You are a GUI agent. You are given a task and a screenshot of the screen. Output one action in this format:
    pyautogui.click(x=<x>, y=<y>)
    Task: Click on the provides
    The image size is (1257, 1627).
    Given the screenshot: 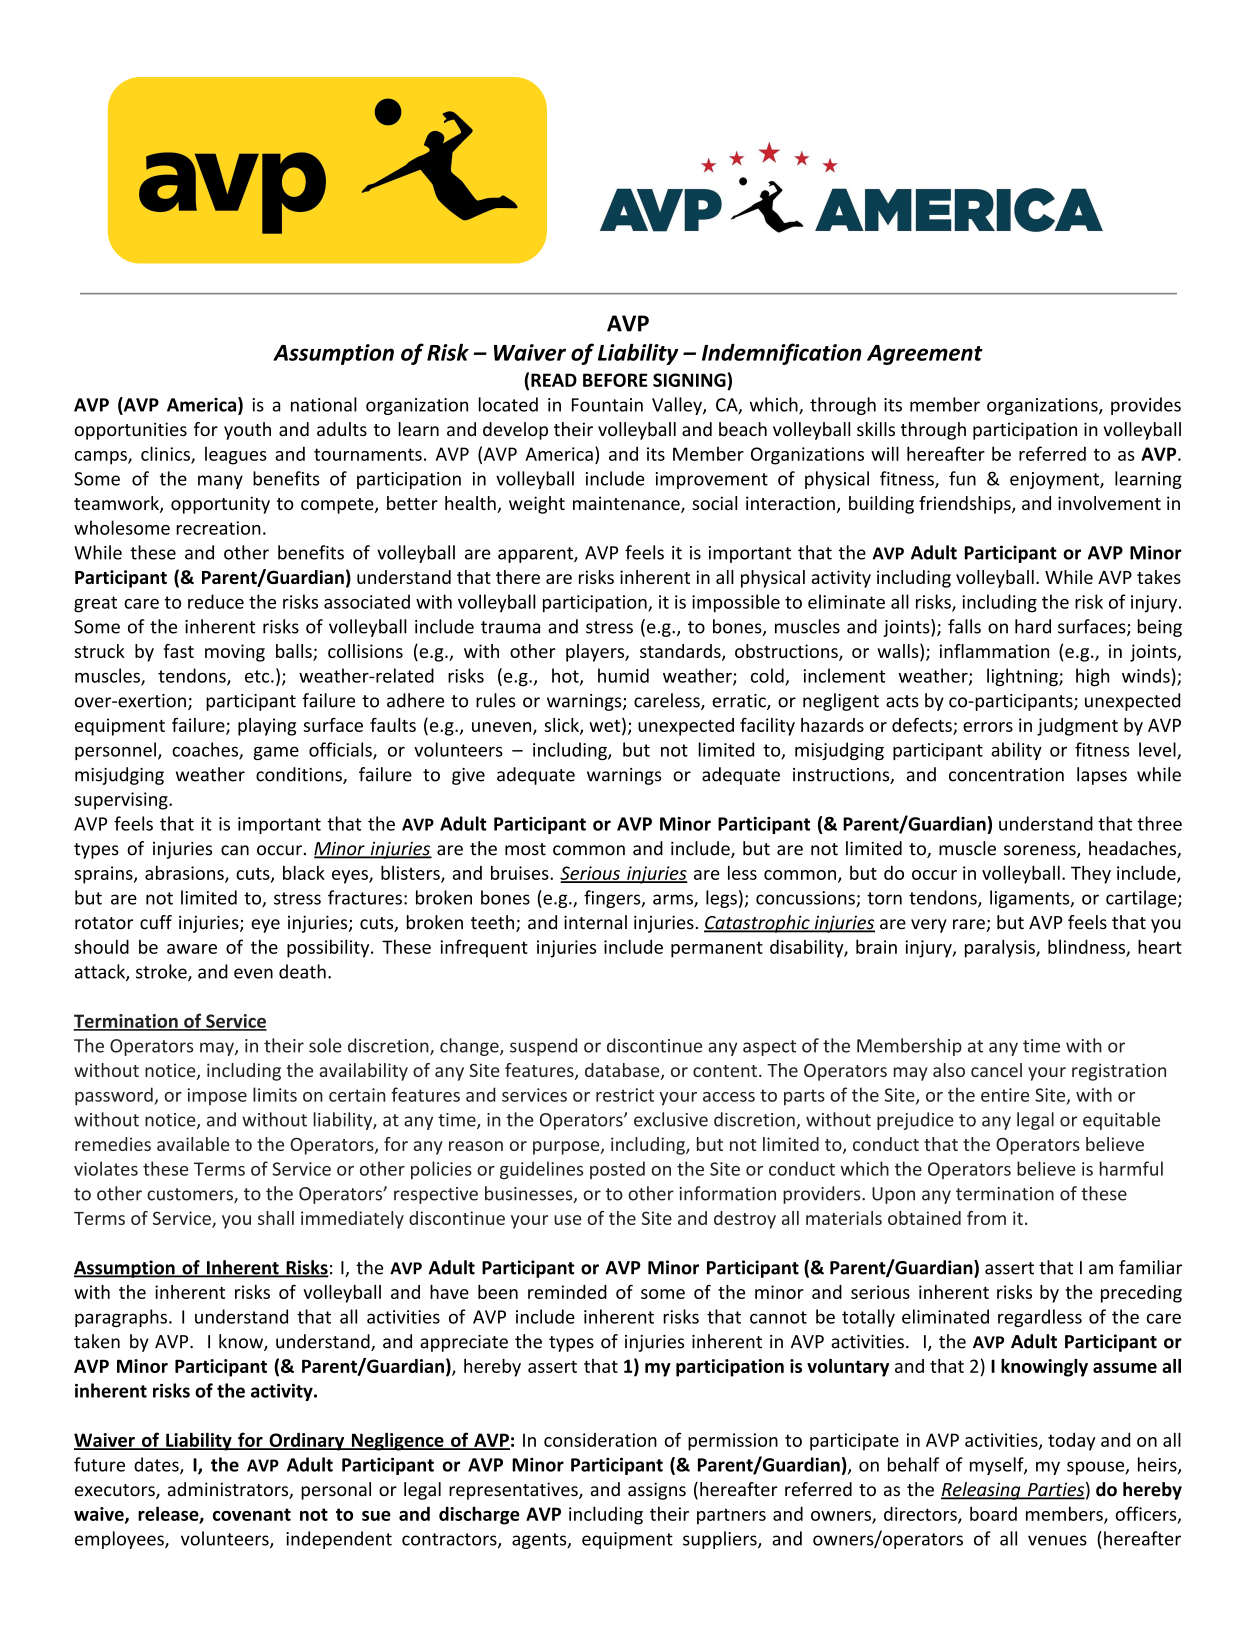 What is the action you would take?
    pyautogui.click(x=1146, y=406)
